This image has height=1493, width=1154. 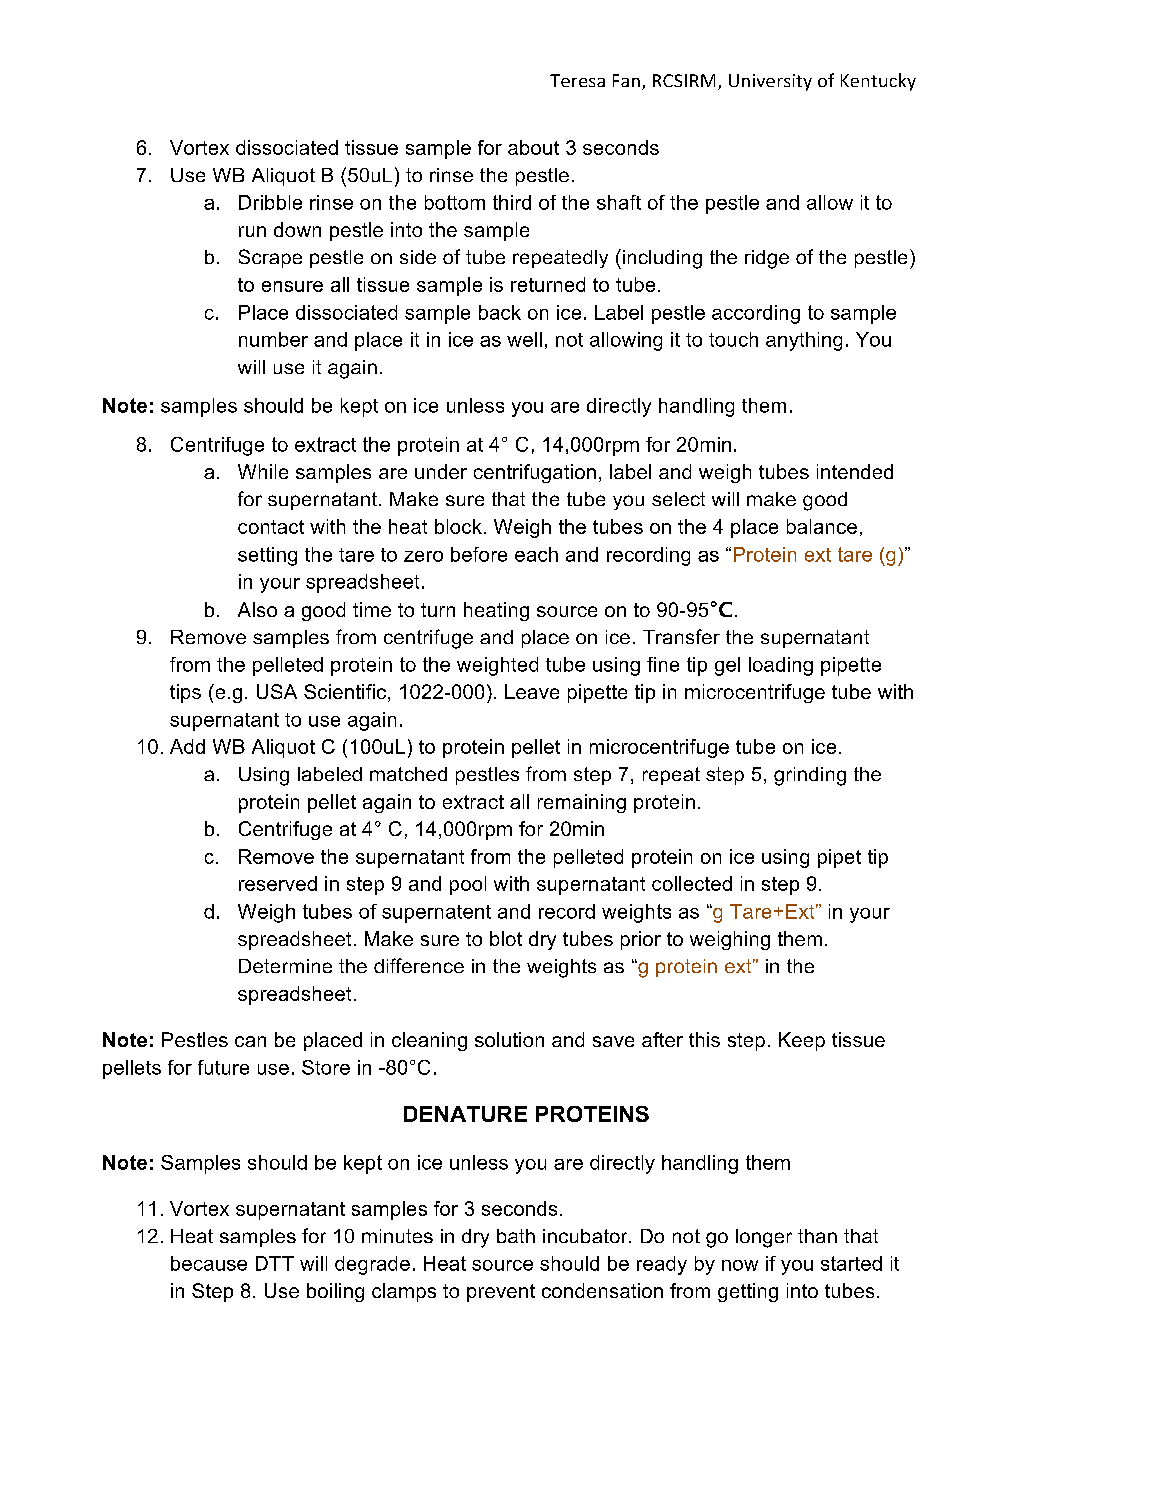 I want to click on Dribble, so click(x=270, y=202).
